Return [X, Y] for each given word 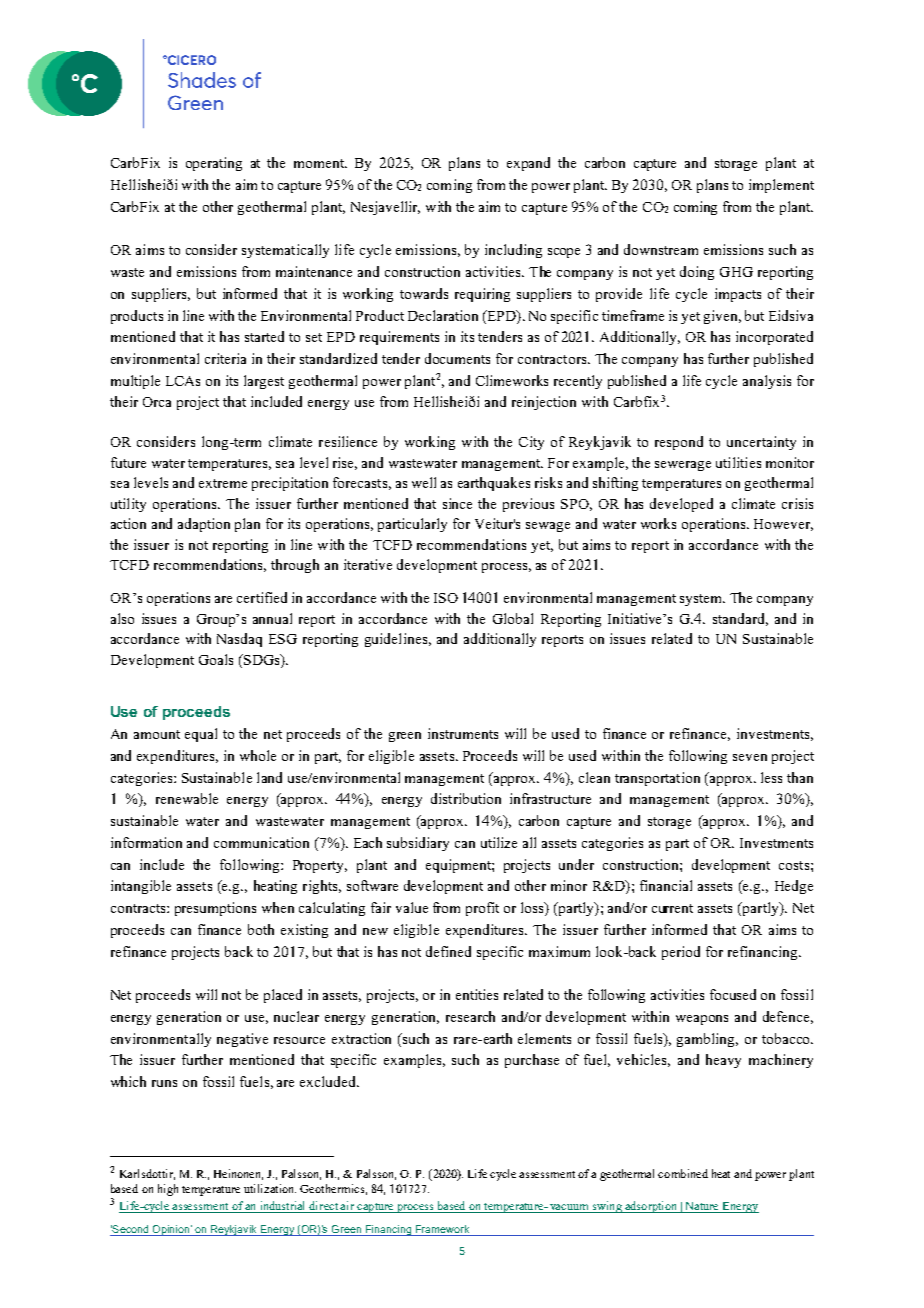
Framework [442, 1230]
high [168, 1190]
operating [214, 164]
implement [781, 186]
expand [528, 164]
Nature [702, 1207]
